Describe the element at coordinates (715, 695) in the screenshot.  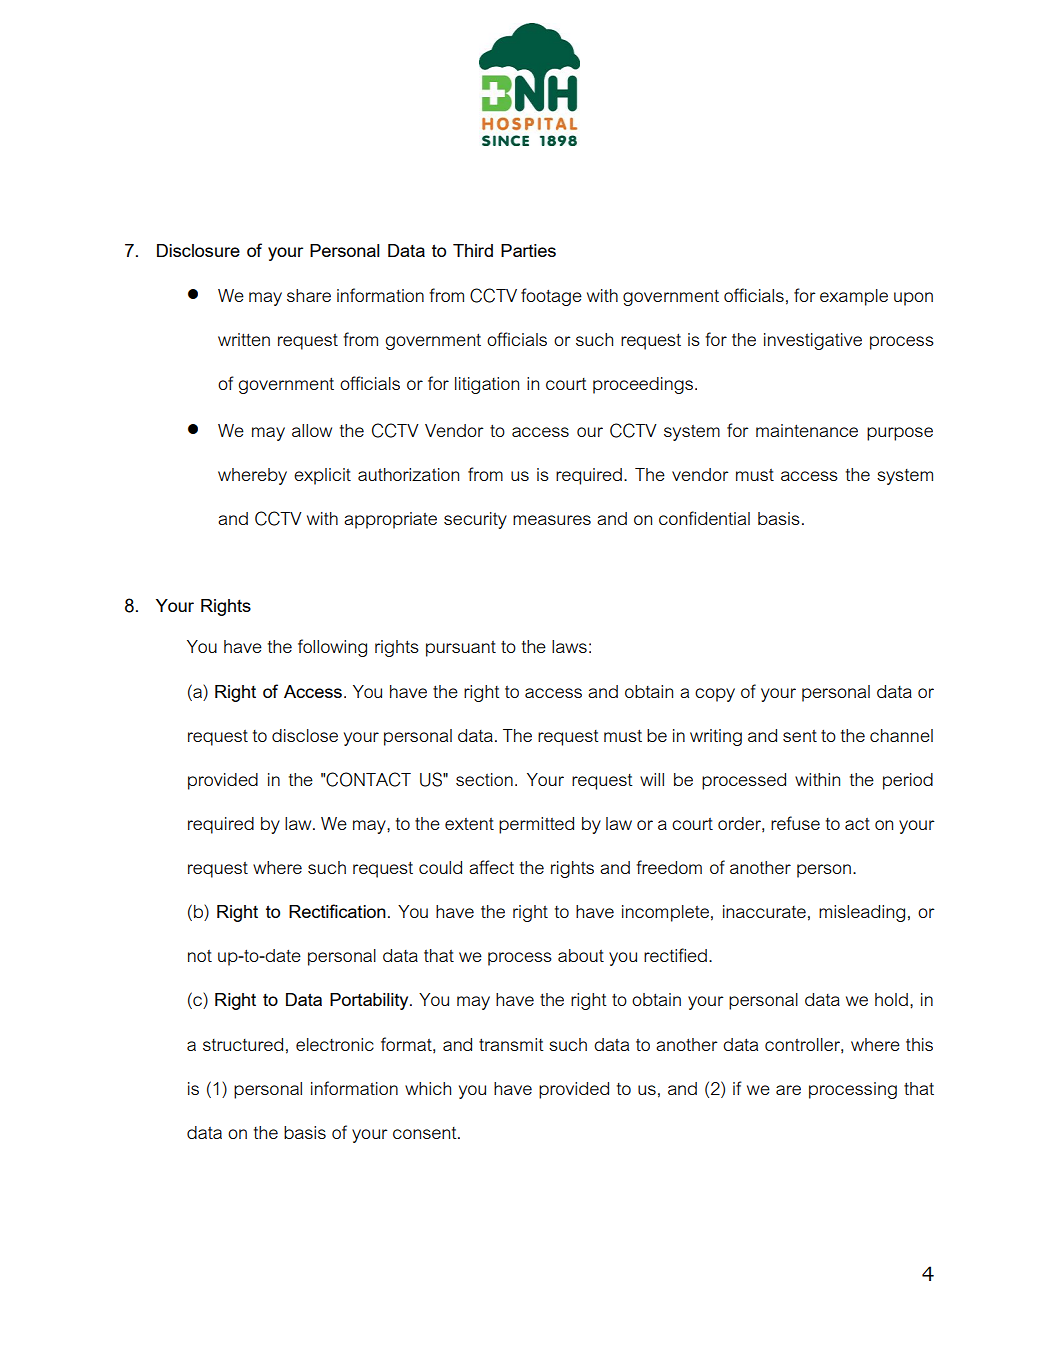
I see `copy` at that location.
